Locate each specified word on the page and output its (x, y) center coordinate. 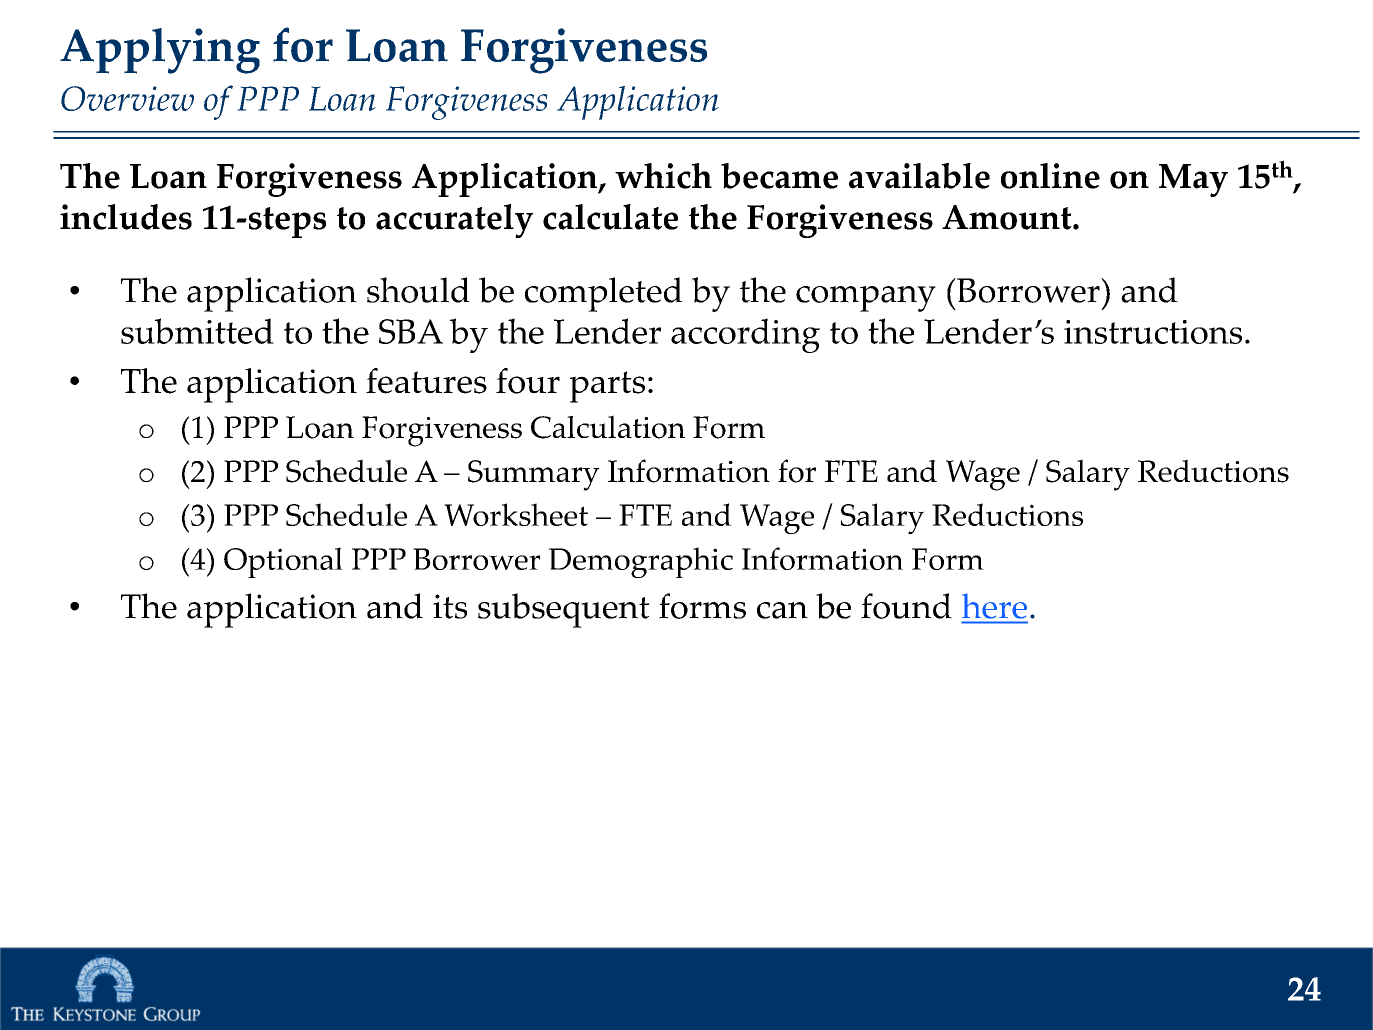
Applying (160, 51)
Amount (1008, 217)
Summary (534, 475)
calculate (610, 217)
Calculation (608, 427)
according (745, 335)
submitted (197, 331)
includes (126, 217)
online (1050, 176)
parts (607, 387)
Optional (283, 562)
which (663, 176)
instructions (1153, 332)
